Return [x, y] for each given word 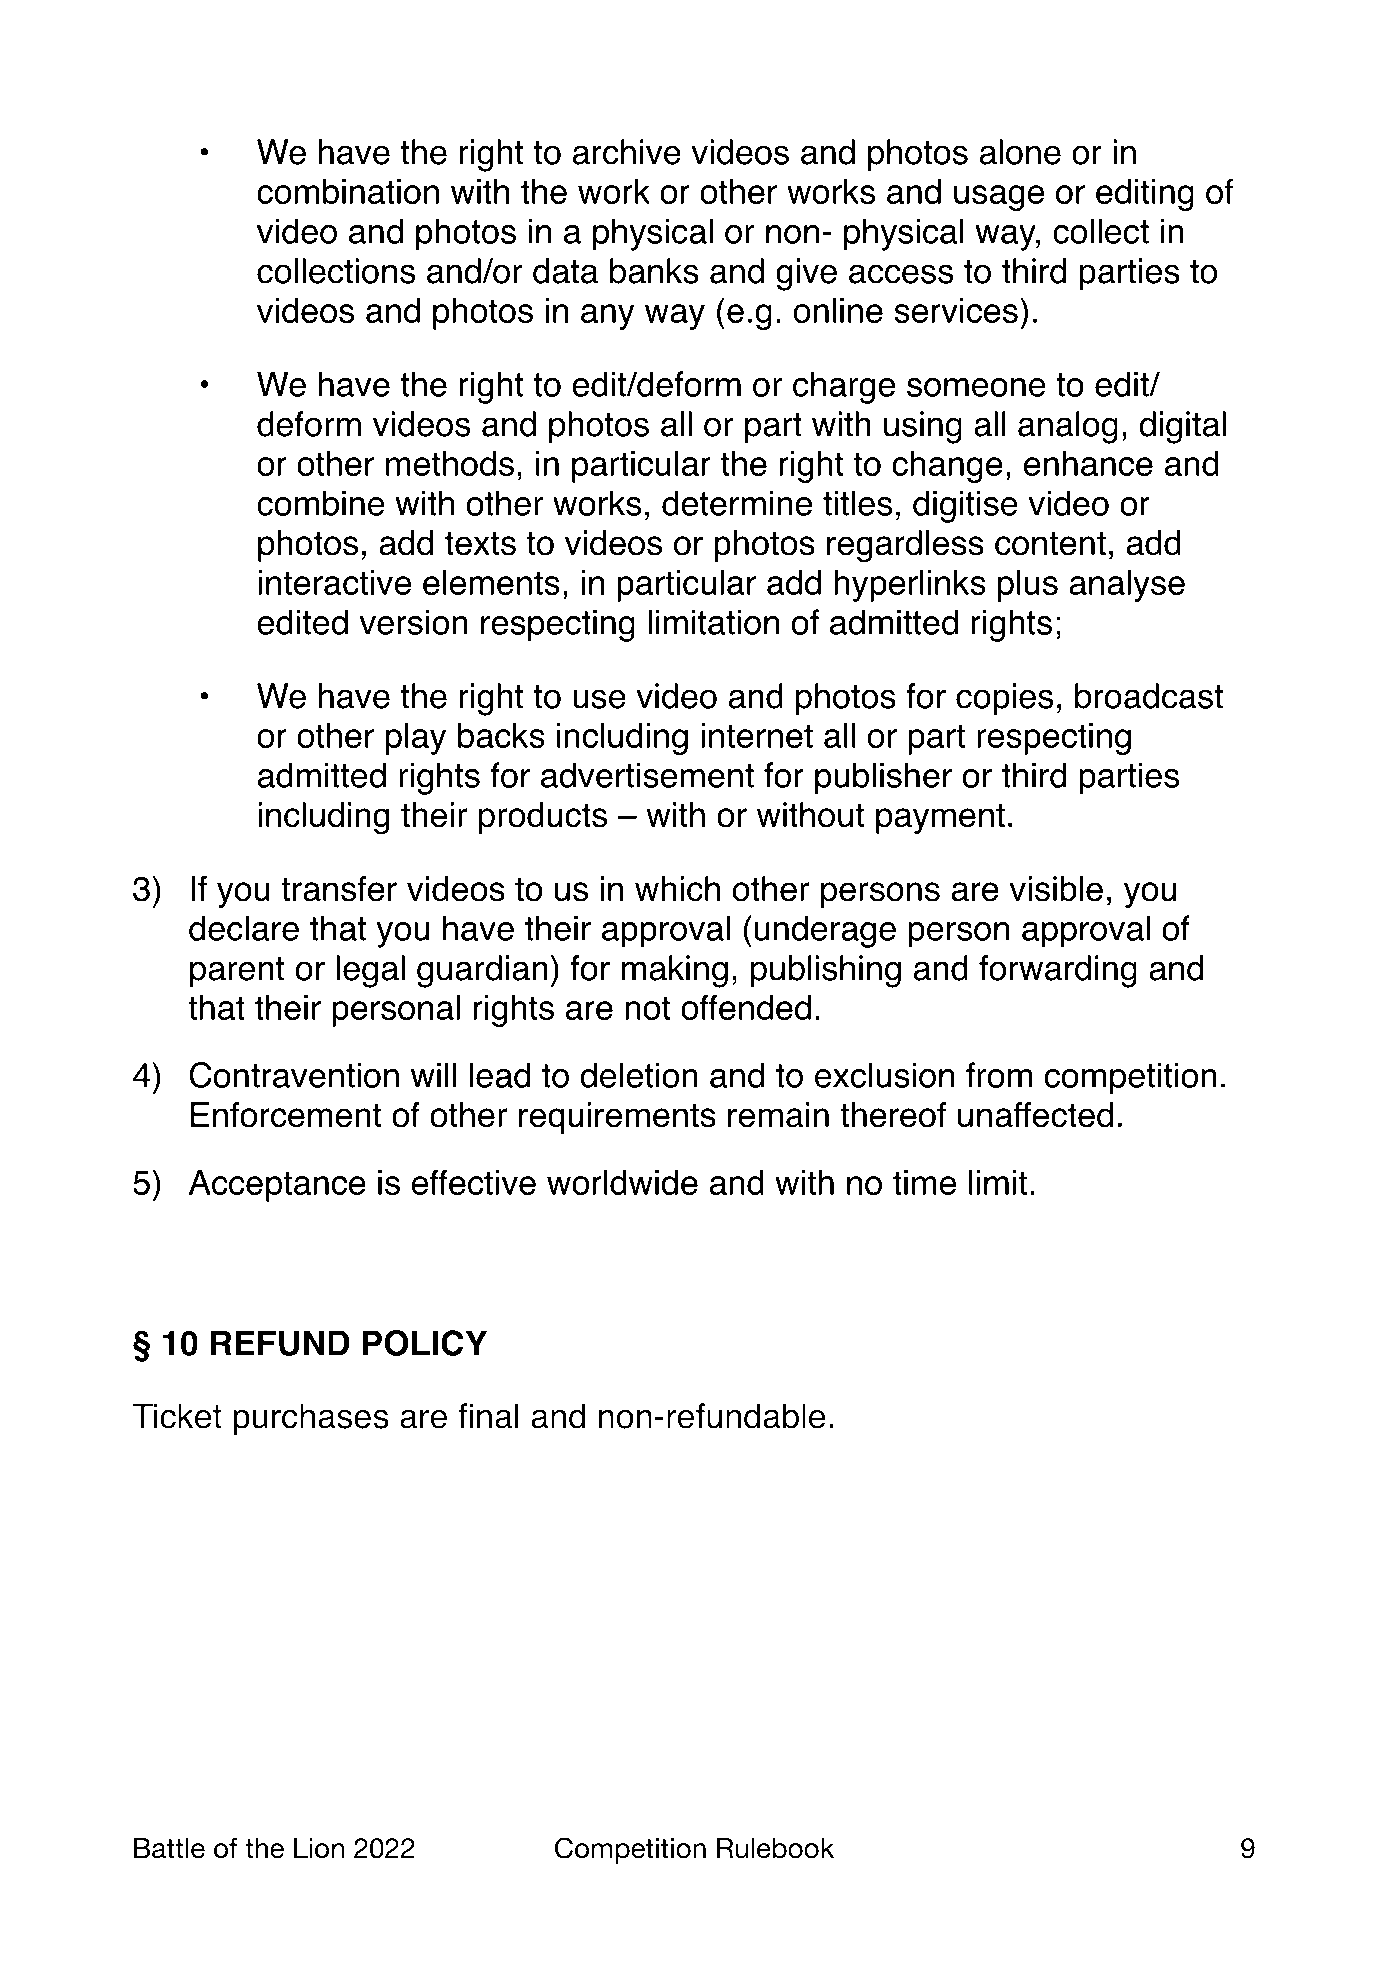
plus [1028, 586]
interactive [334, 582]
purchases [311, 1419]
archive [627, 152]
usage [999, 198]
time [924, 1182]
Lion [319, 1848]
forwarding [1058, 971]
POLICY [425, 1343]
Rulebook [775, 1848]
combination [348, 191]
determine [737, 503]
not [648, 1008]
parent [237, 972]
